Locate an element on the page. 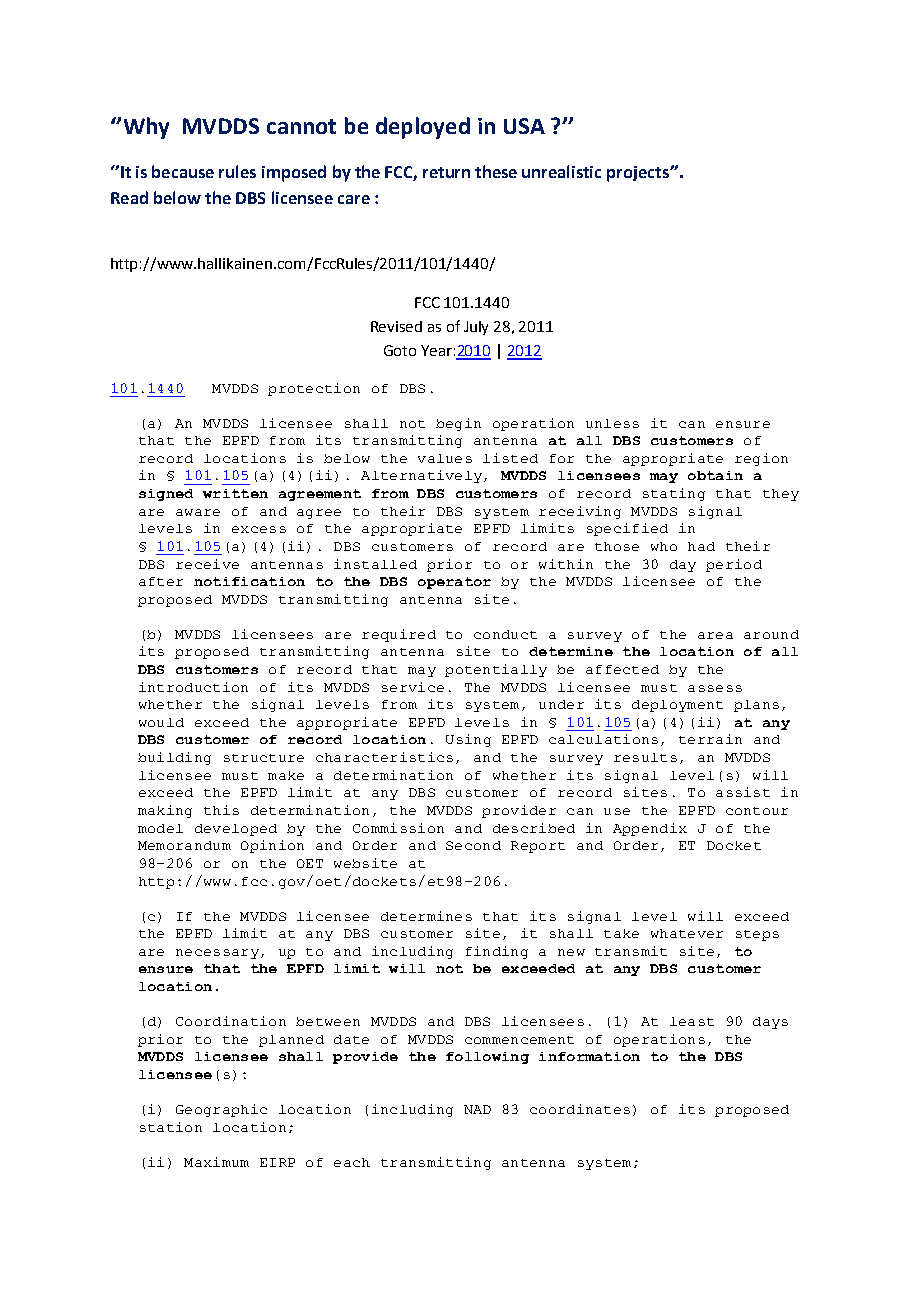 The image size is (924, 1308). projects is located at coordinates (639, 174).
